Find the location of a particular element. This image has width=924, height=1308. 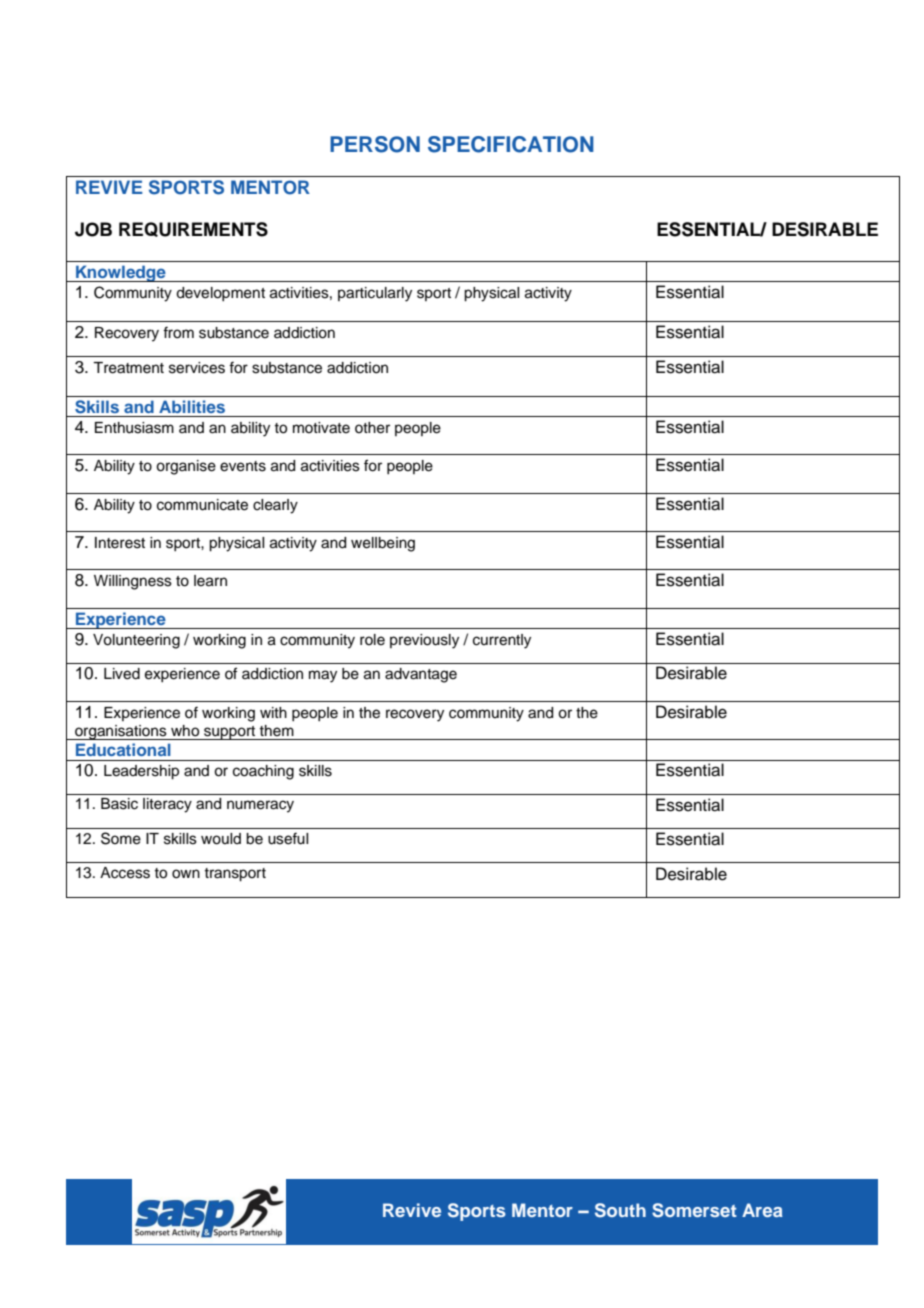

SPECIFICATION is located at coordinates (511, 144).
